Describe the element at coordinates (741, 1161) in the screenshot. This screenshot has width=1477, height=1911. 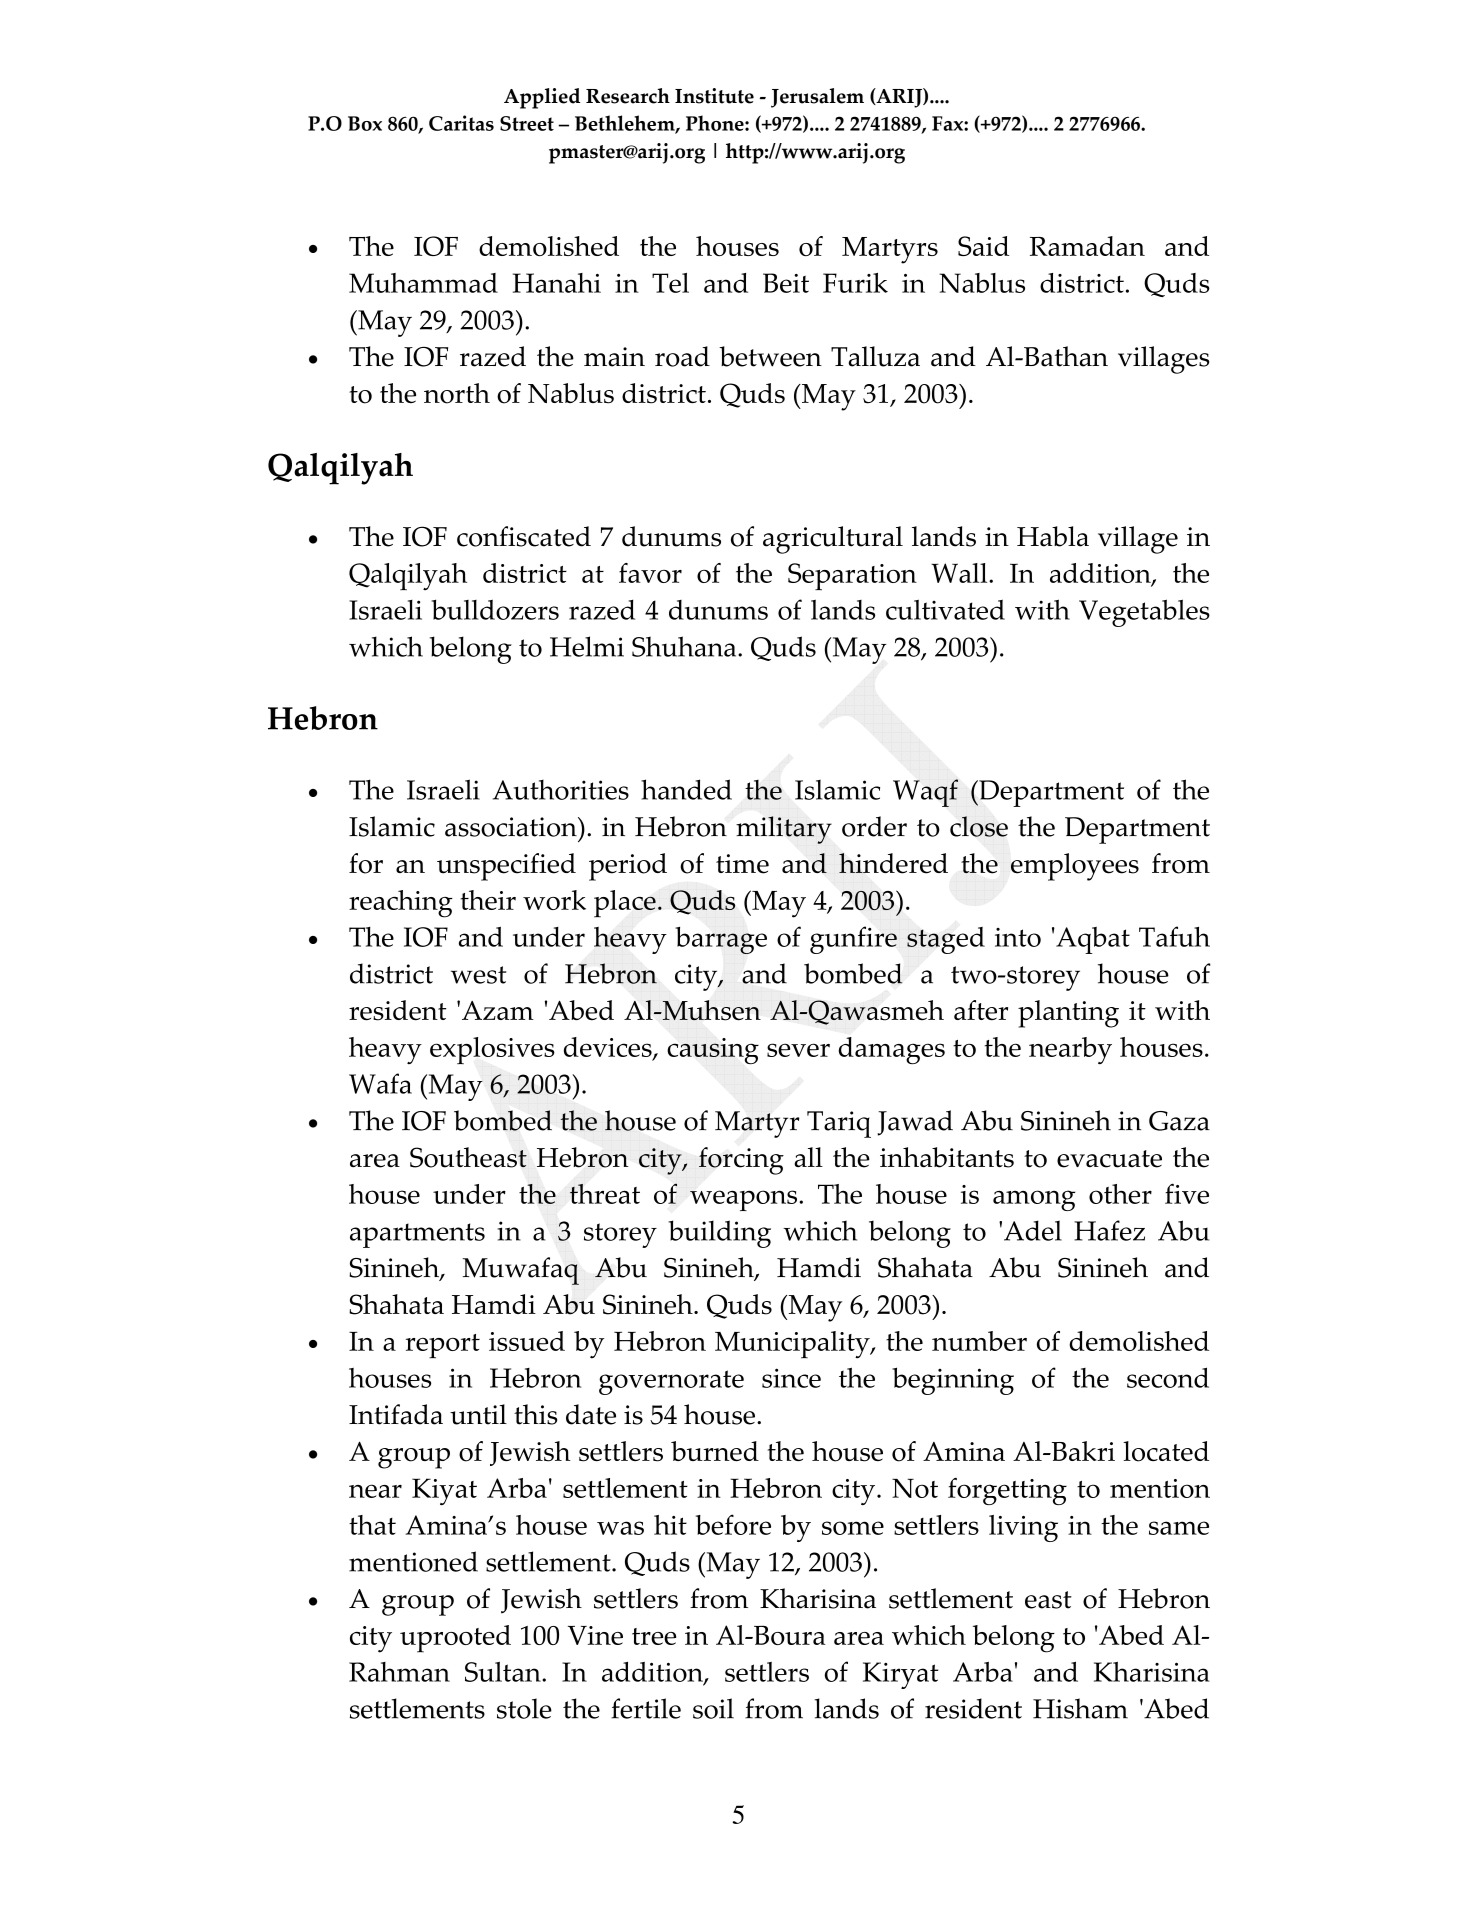
I see `forcing` at that location.
